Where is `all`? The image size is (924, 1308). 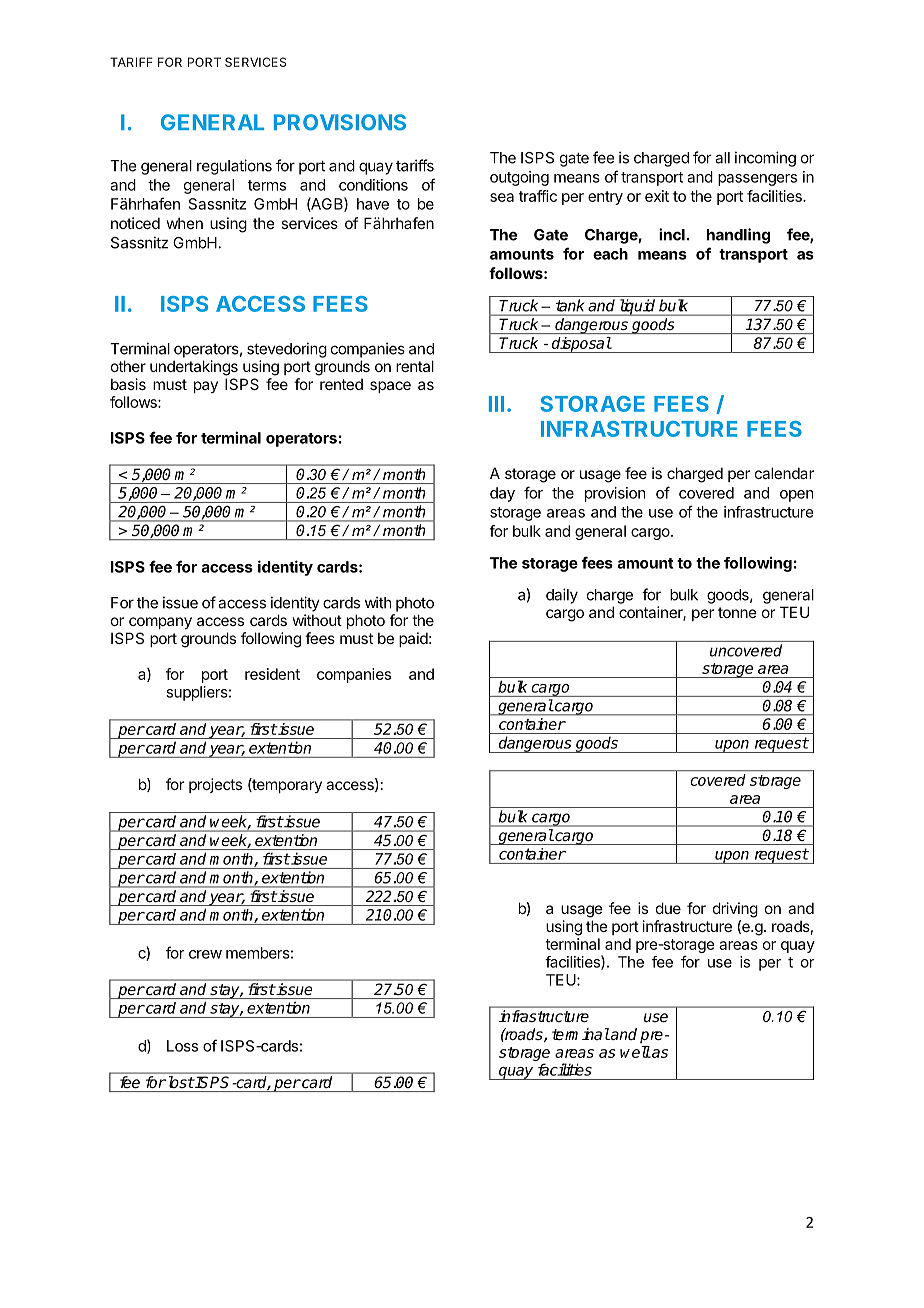 all is located at coordinates (722, 158).
